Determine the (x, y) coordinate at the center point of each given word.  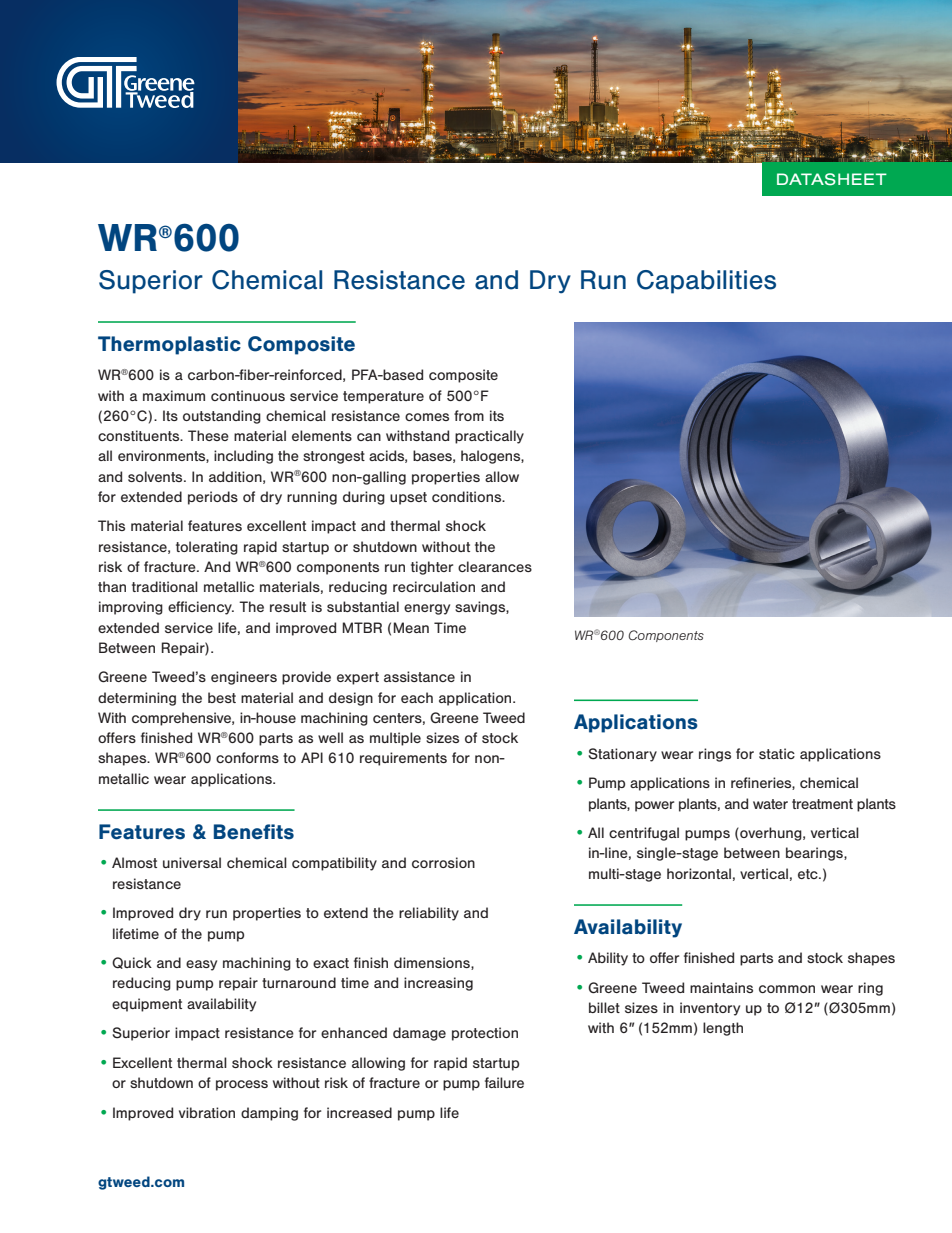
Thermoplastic (169, 345)
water (770, 804)
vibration (207, 1112)
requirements (403, 759)
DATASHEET (832, 179)
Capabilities (706, 282)
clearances (495, 566)
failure (504, 1082)
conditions (468, 496)
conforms (247, 757)
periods (213, 498)
